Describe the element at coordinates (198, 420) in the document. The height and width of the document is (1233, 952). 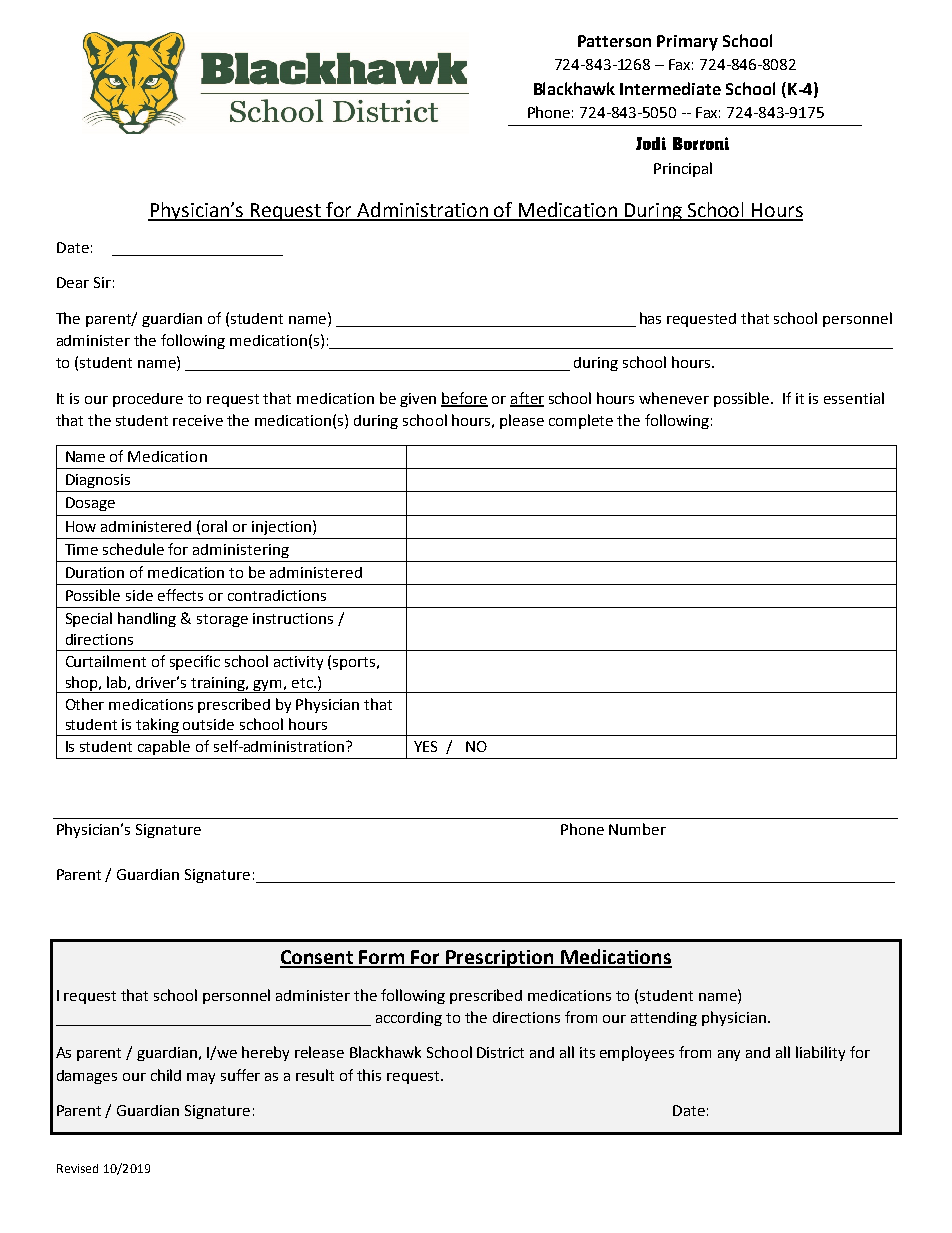
I see `receive` at that location.
